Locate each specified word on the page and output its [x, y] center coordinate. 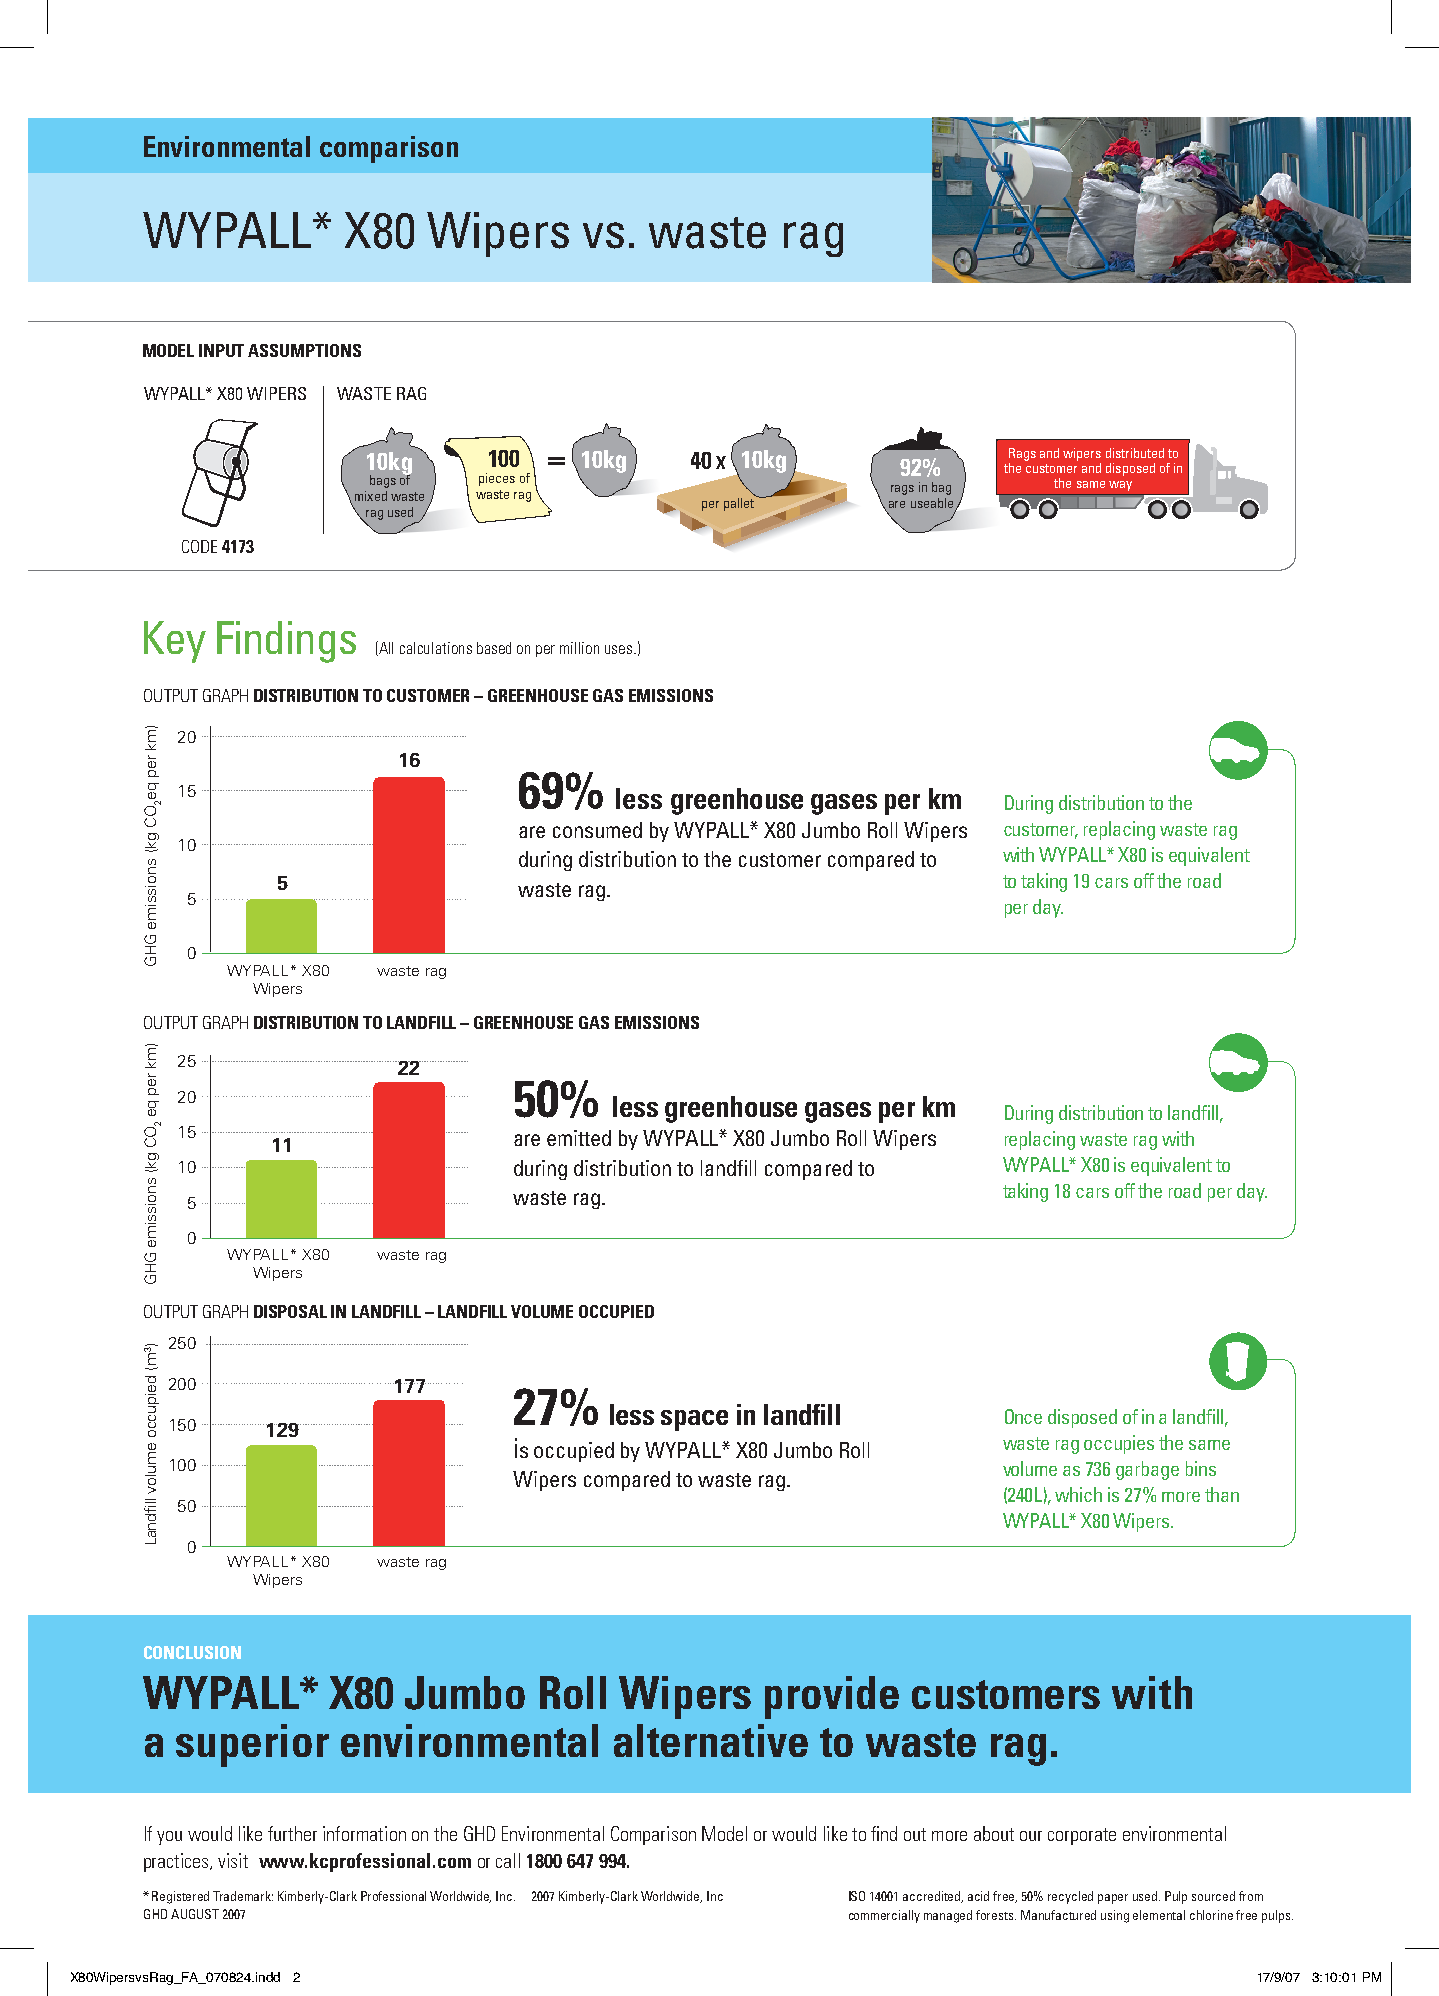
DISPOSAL [290, 1311]
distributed [1135, 453]
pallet [740, 503]
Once [1023, 1416]
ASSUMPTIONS [304, 350]
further [292, 1833]
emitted [579, 1138]
